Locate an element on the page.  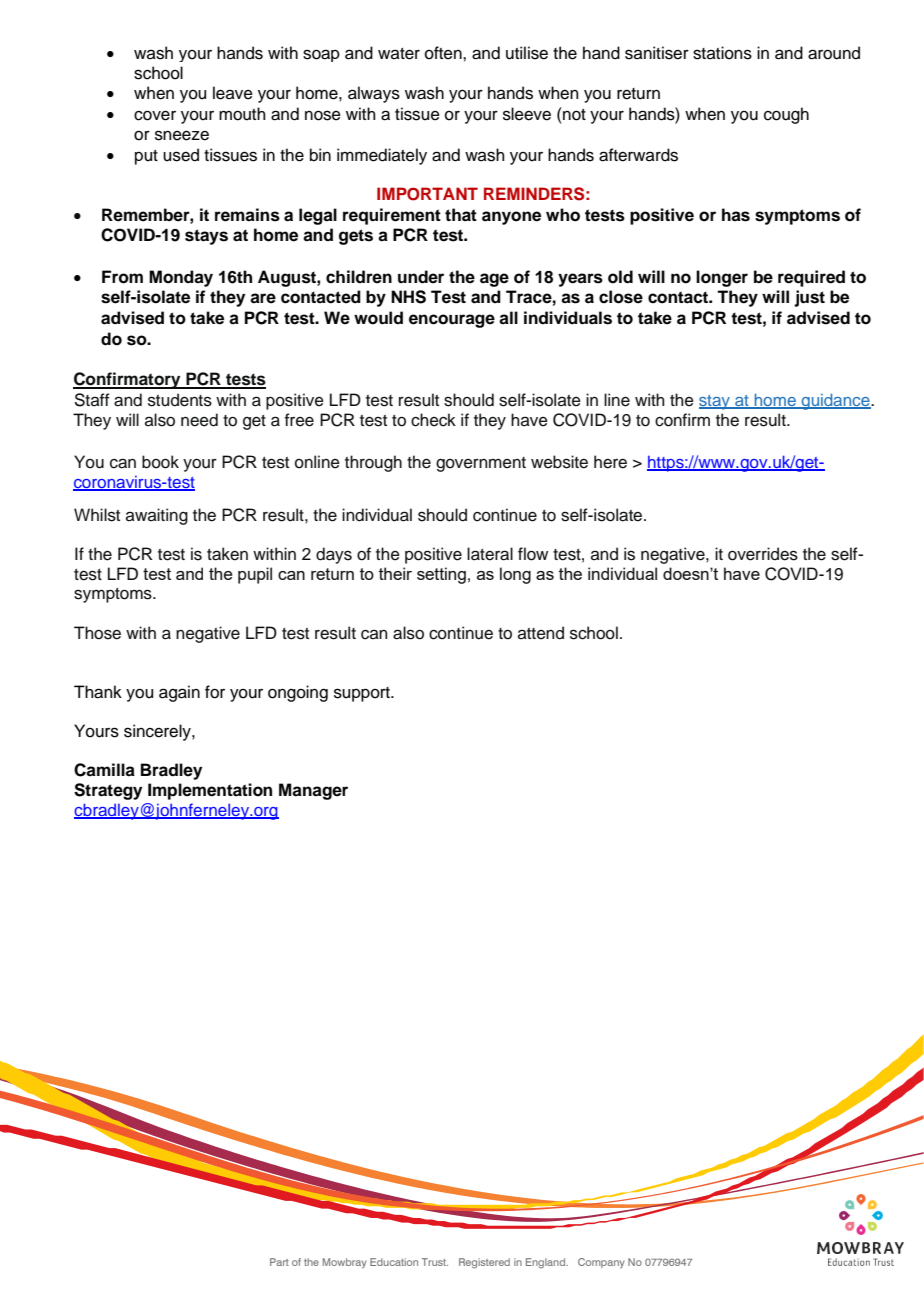
Registered is located at coordinates (484, 1263).
